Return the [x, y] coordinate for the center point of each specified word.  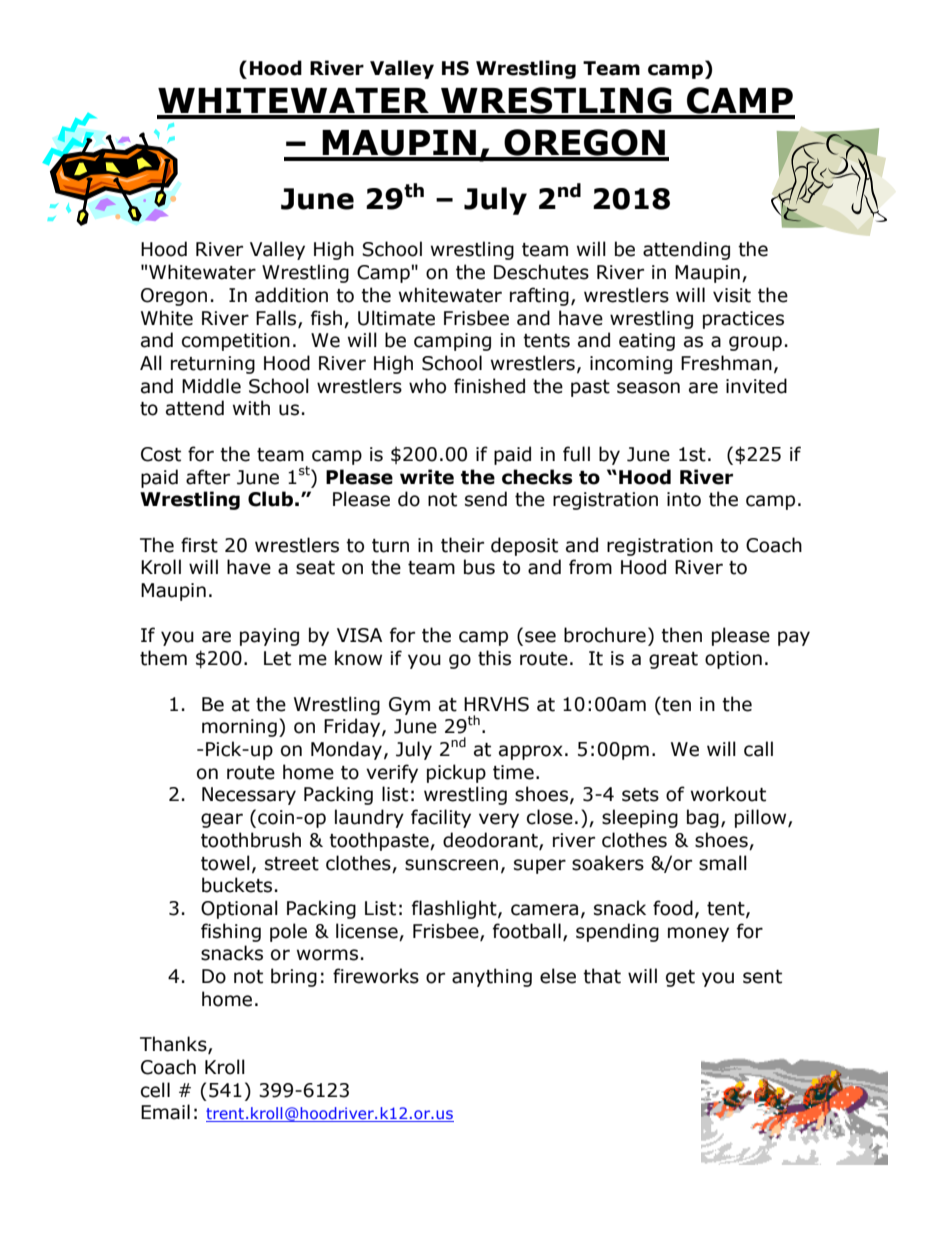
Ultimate [396, 318]
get [680, 978]
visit [732, 295]
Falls [277, 318]
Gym [409, 706]
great [673, 660]
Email [165, 1112]
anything [492, 977]
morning [239, 728]
